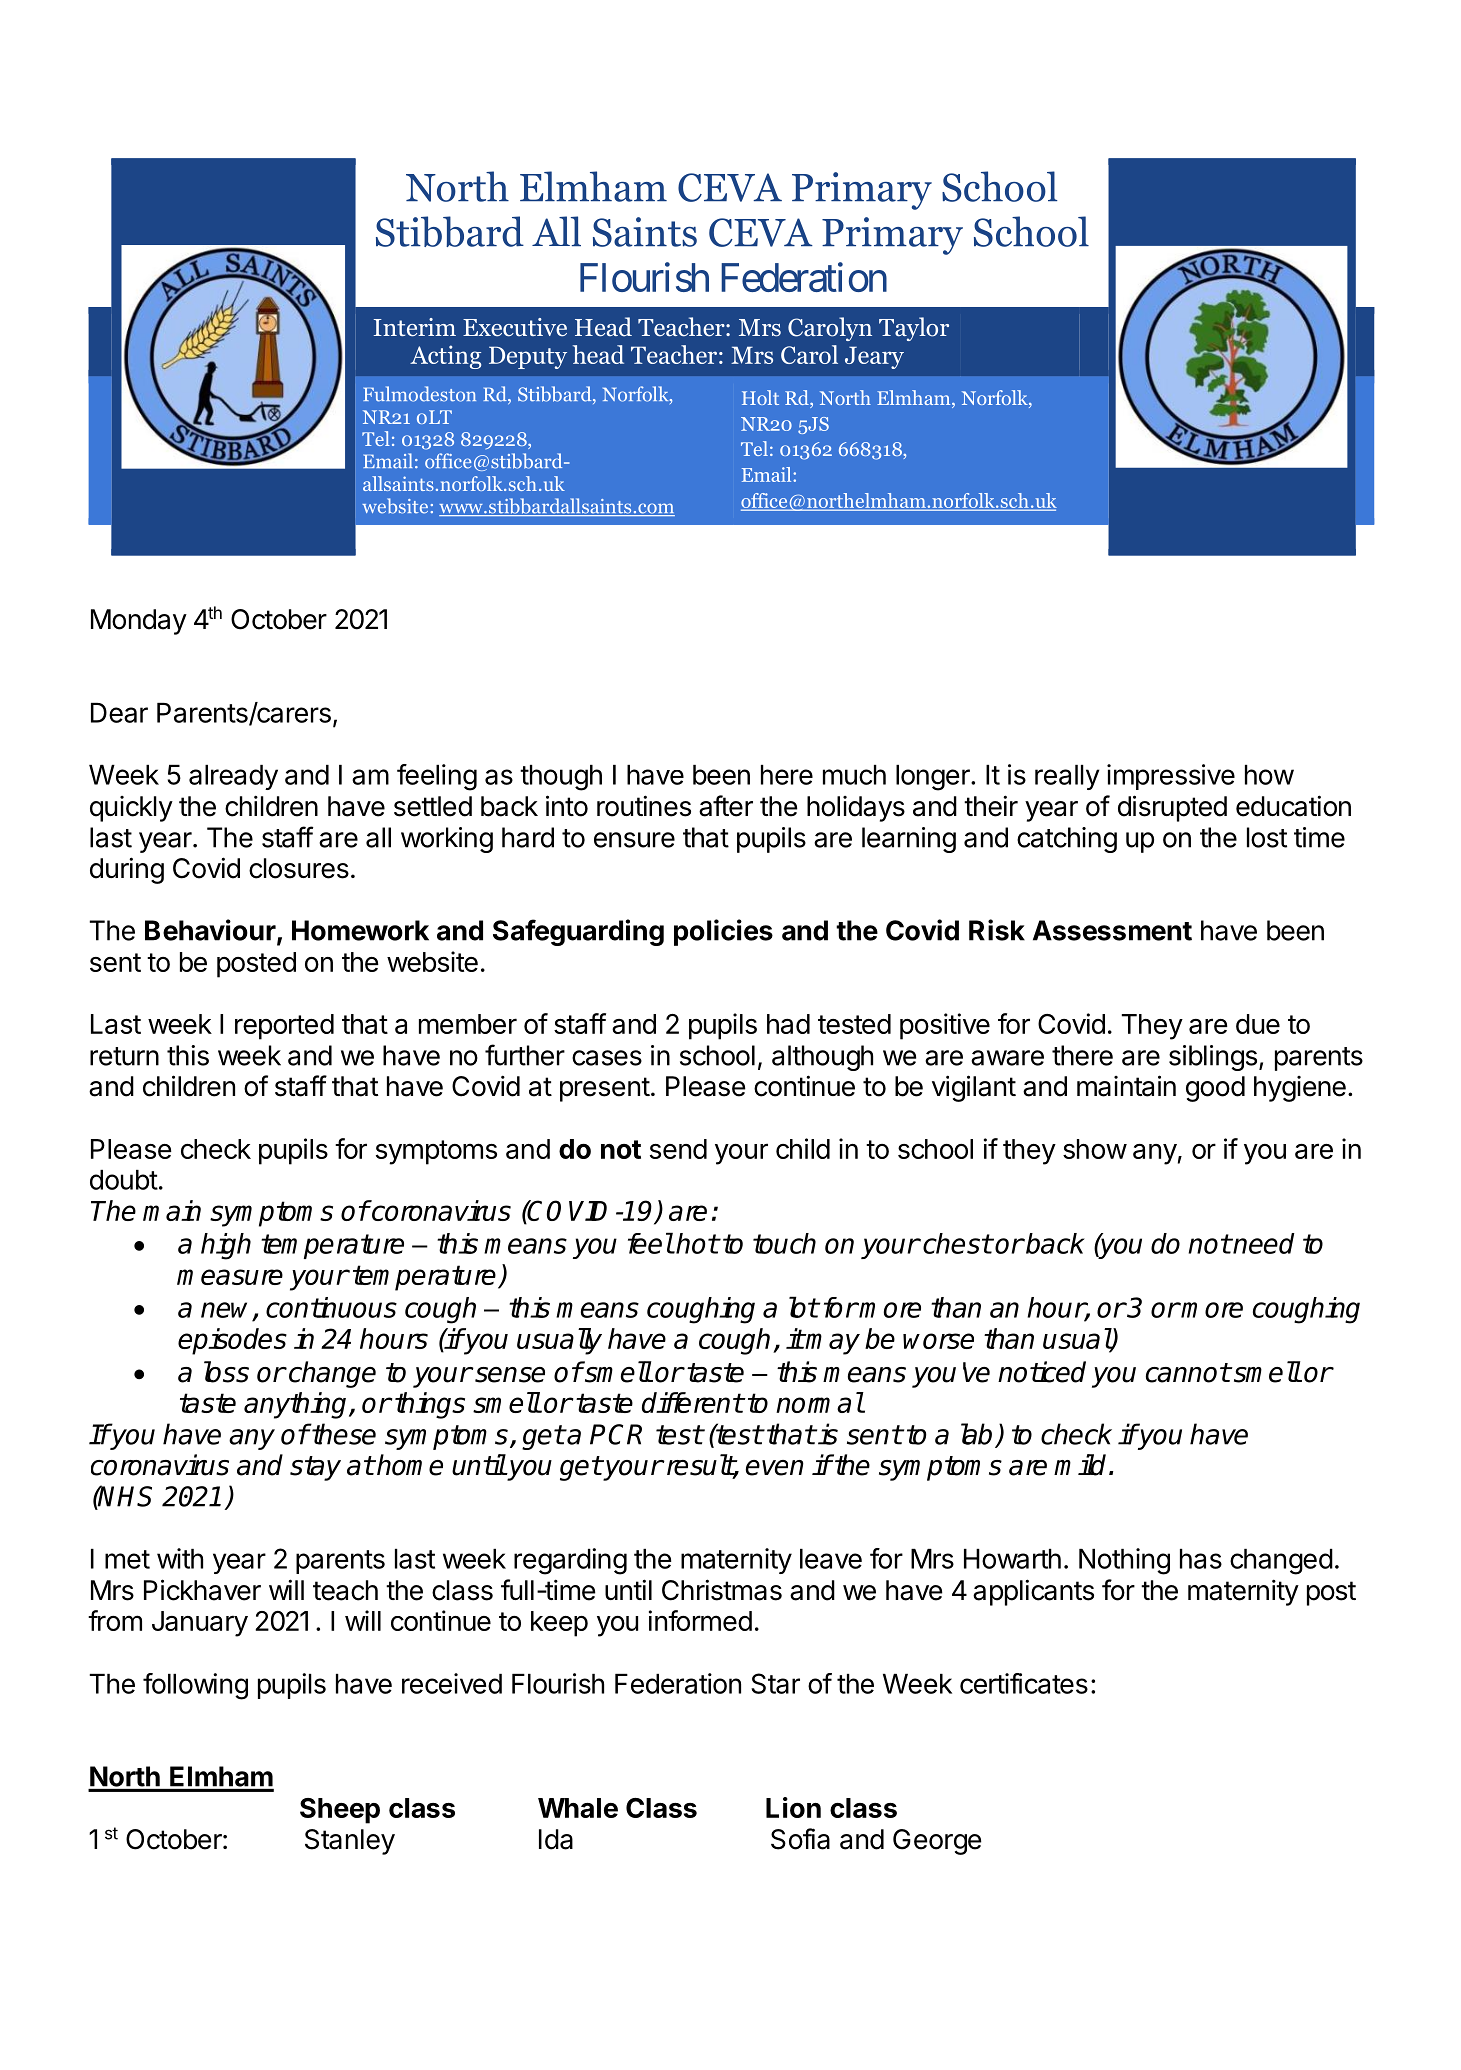  What do you see at coordinates (415, 327) in the screenshot?
I see `Interim` at bounding box center [415, 327].
